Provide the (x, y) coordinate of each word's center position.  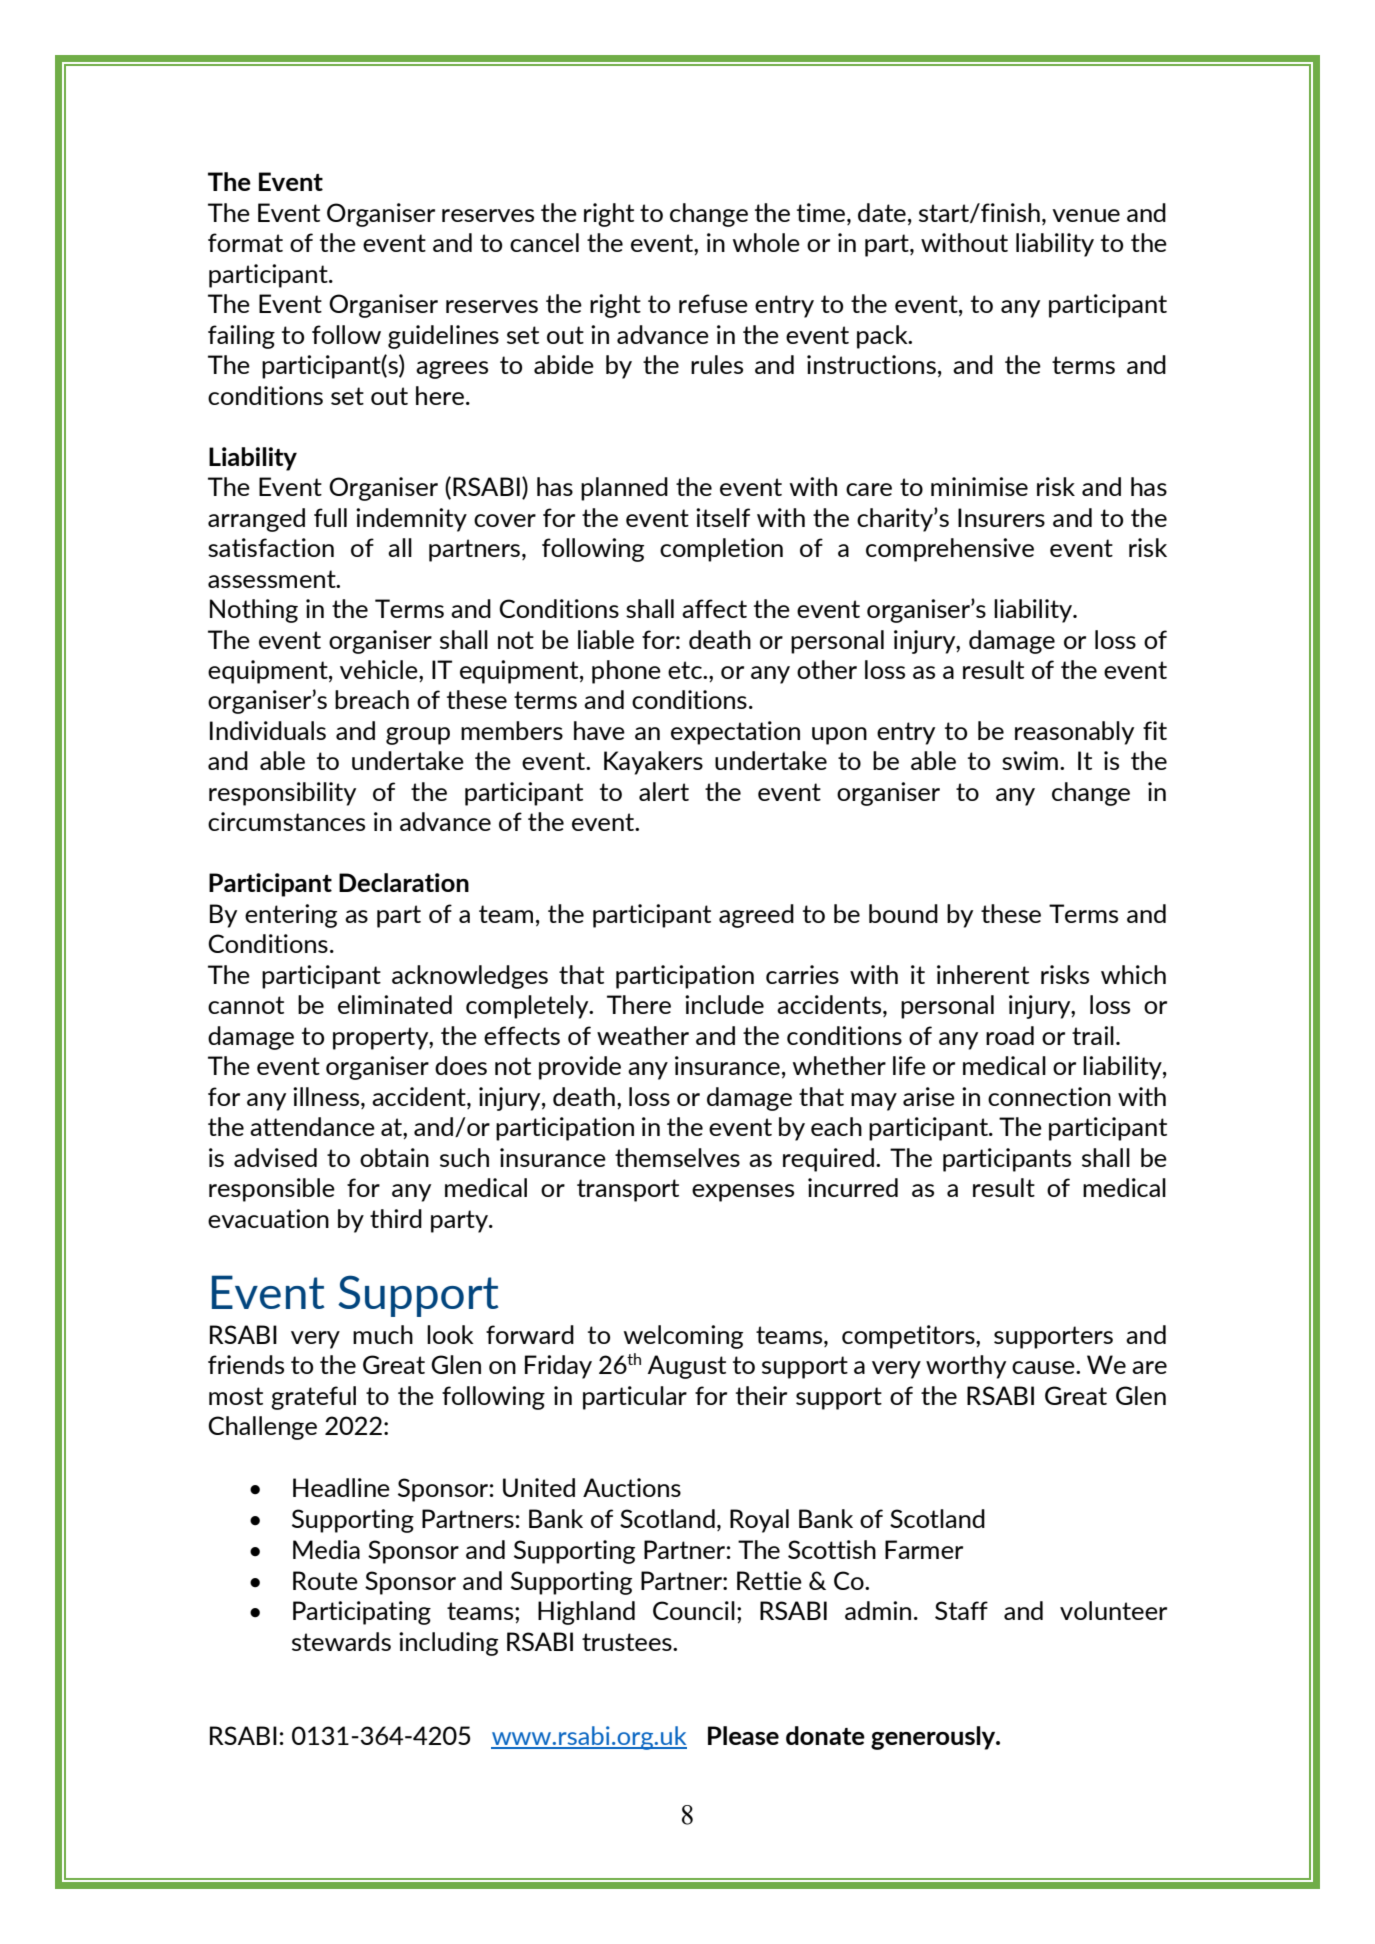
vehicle (380, 669)
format (245, 242)
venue (1086, 215)
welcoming (683, 1337)
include (724, 1004)
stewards (341, 1641)
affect (714, 608)
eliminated (395, 1004)
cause (1044, 1367)
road (1010, 1035)
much (383, 1334)
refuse (713, 303)
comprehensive (950, 550)
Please (743, 1735)
